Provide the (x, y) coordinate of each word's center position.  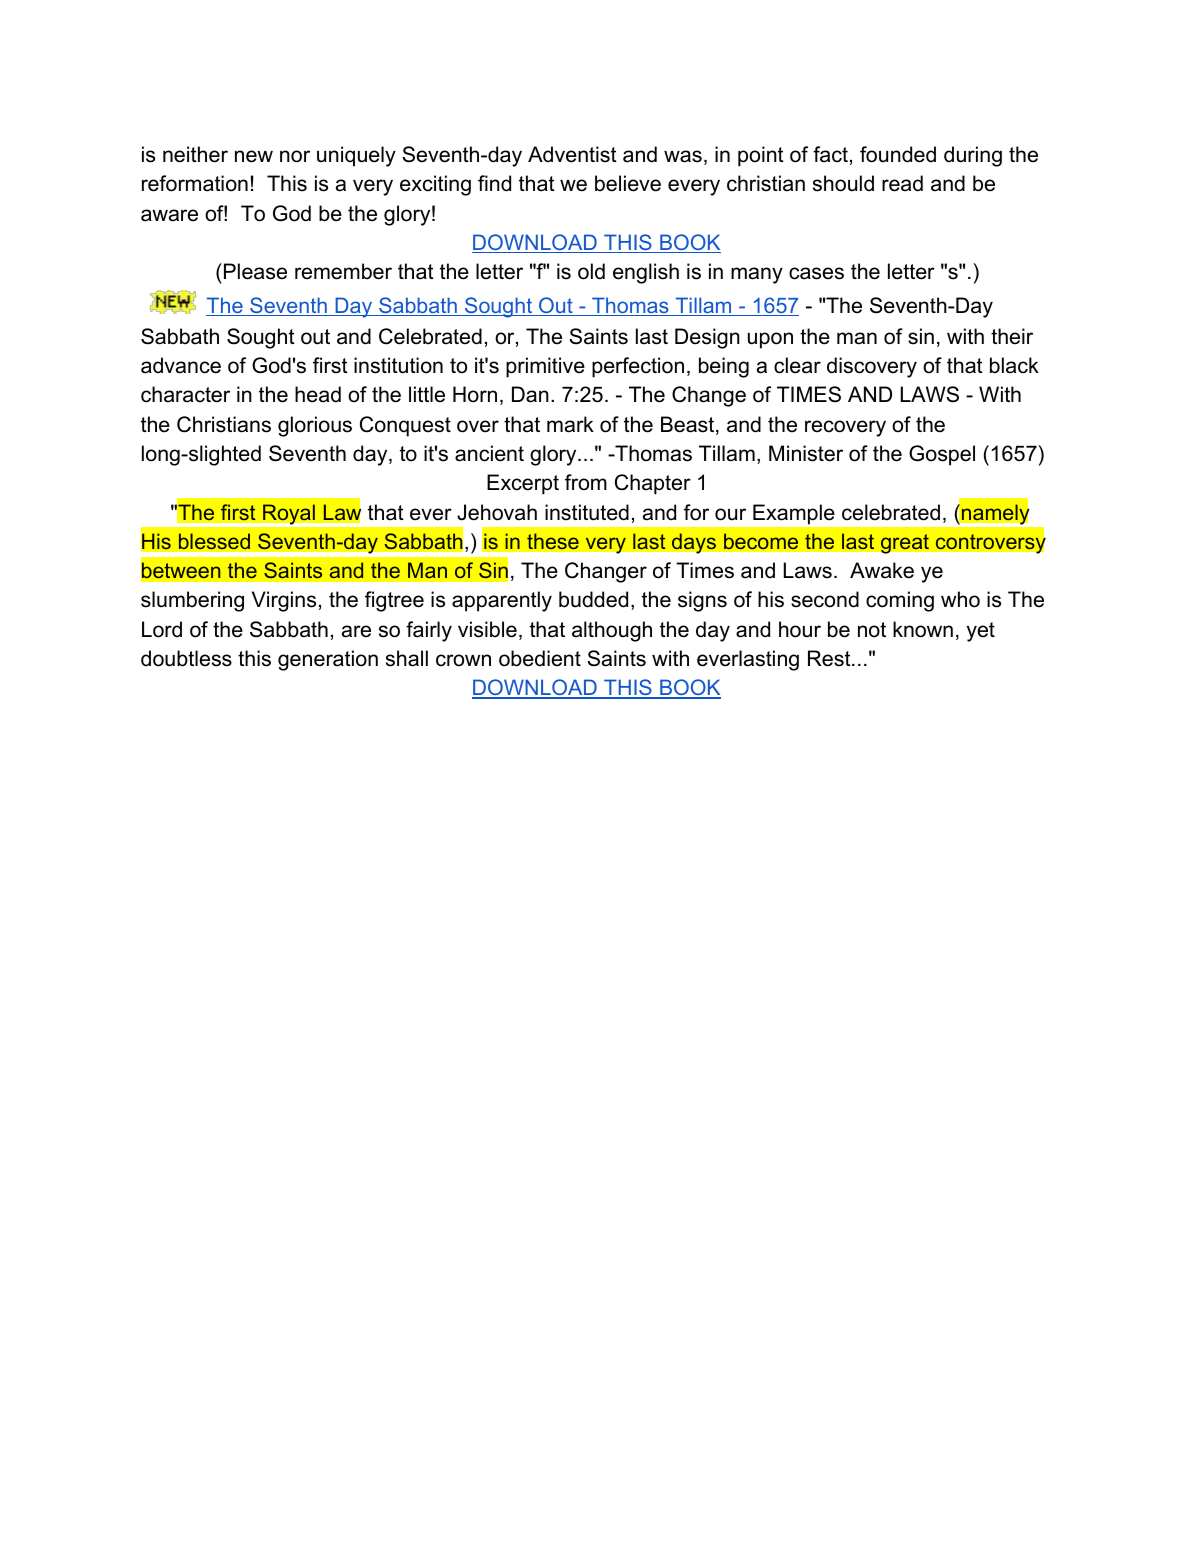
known (923, 629)
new (254, 156)
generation (328, 660)
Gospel (942, 455)
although (612, 631)
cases (816, 273)
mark (570, 424)
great (904, 544)
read (902, 183)
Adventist (572, 154)
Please (255, 271)
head (318, 394)
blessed (214, 541)
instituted (587, 512)
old (591, 271)
